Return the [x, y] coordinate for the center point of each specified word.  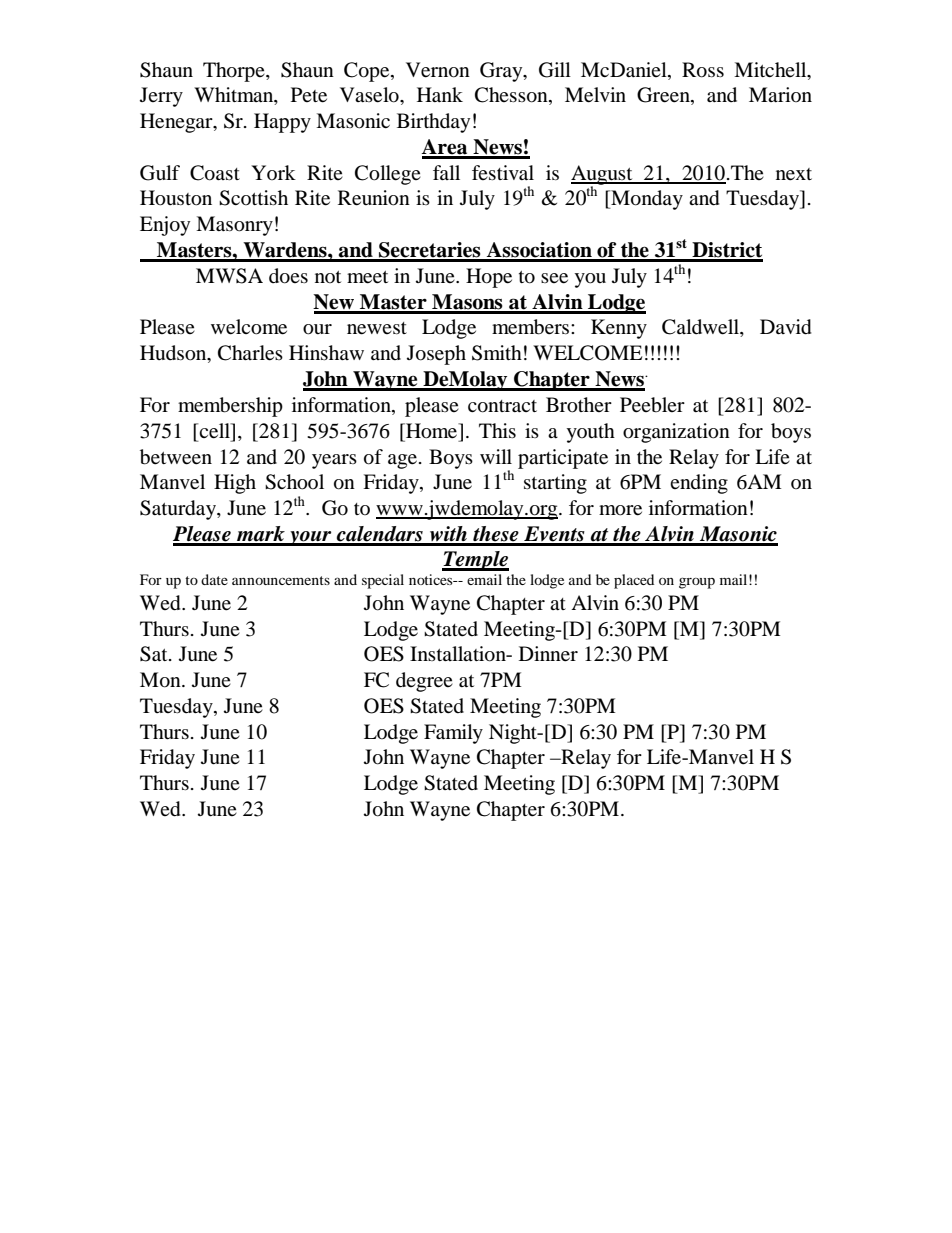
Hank [440, 94]
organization [676, 433]
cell [214, 431]
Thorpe [235, 72]
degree [424, 682]
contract [502, 406]
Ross [703, 70]
